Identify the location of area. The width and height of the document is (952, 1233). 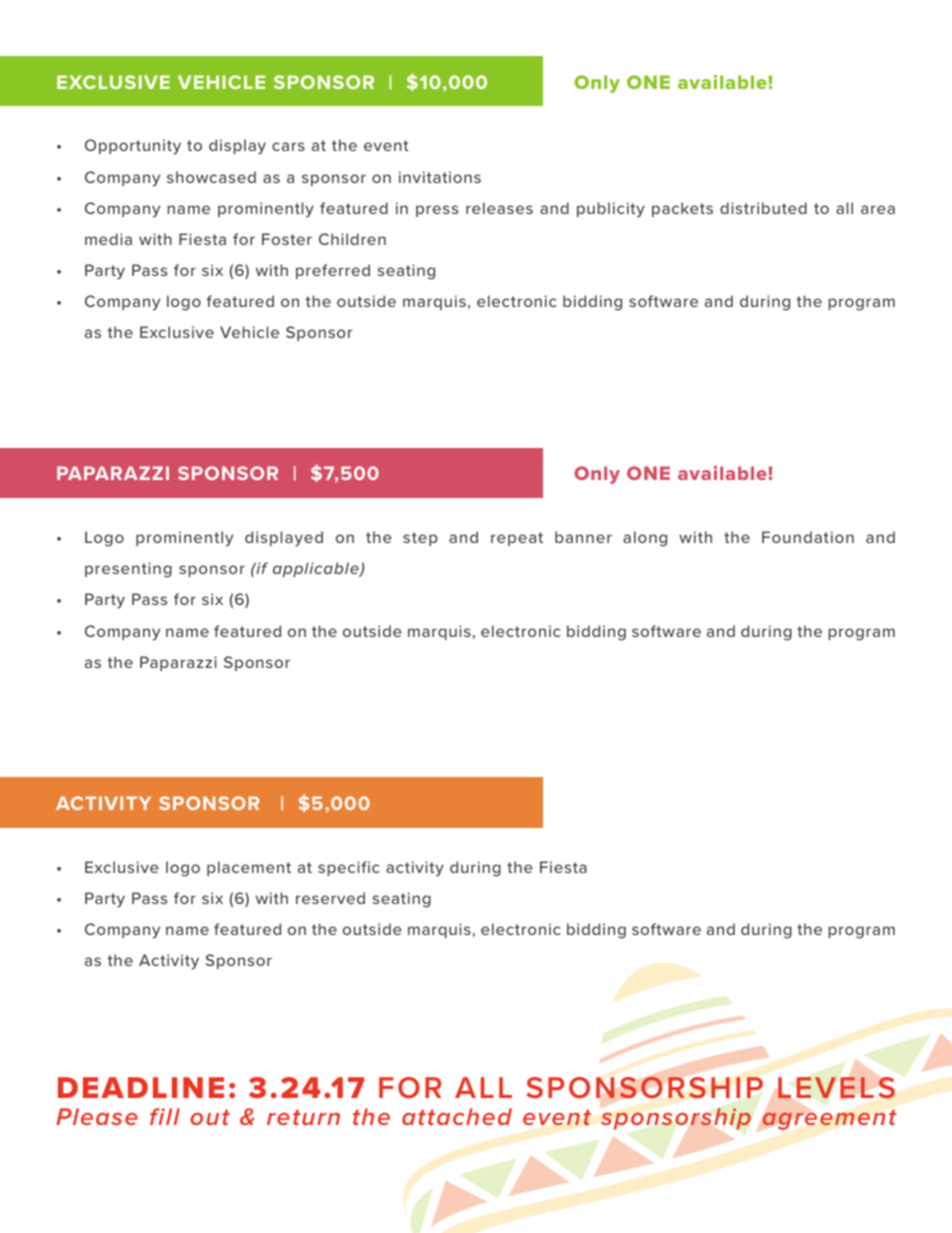
(878, 209).
